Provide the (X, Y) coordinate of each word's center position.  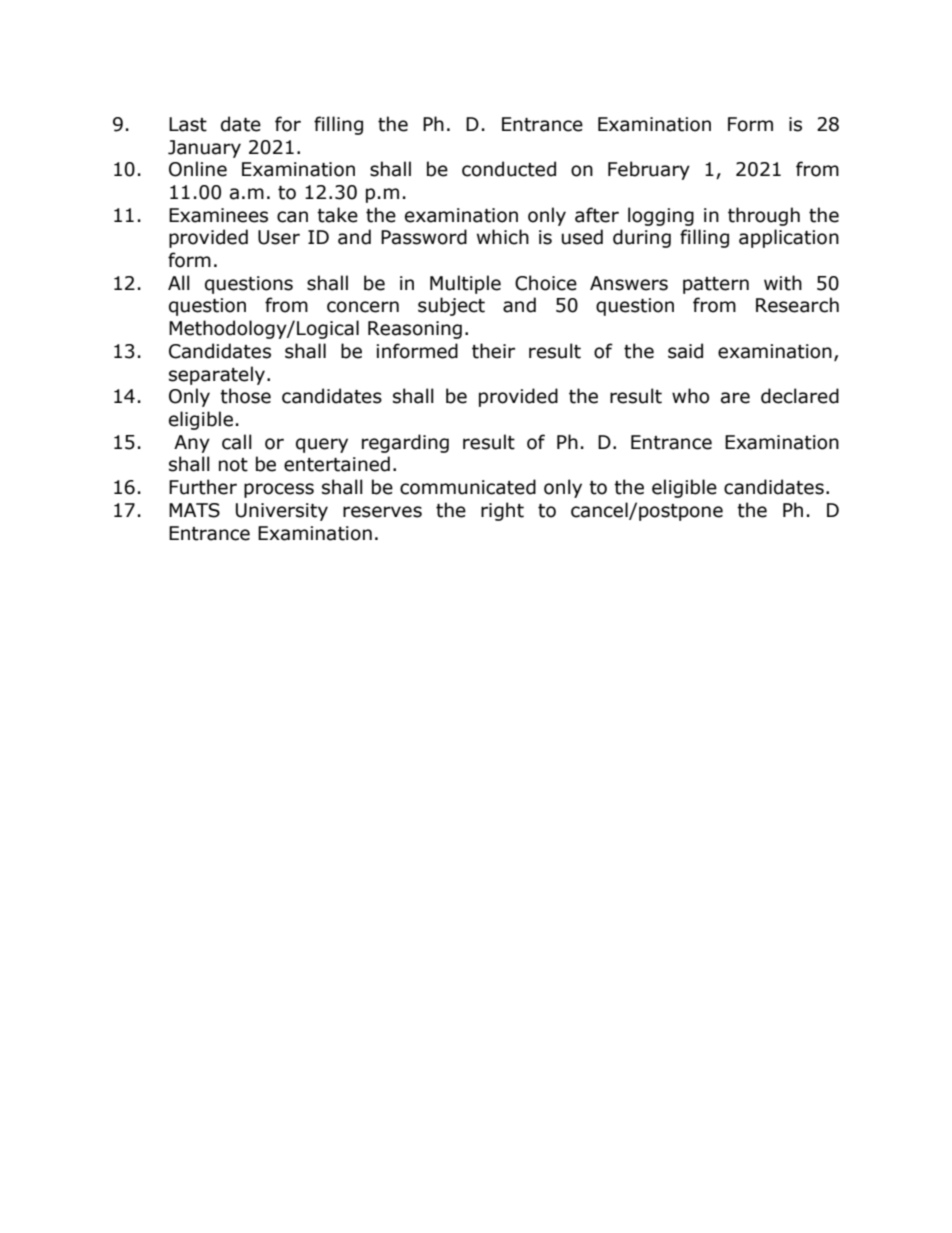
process (279, 490)
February (649, 170)
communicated (468, 487)
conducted (509, 169)
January (204, 149)
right (502, 511)
